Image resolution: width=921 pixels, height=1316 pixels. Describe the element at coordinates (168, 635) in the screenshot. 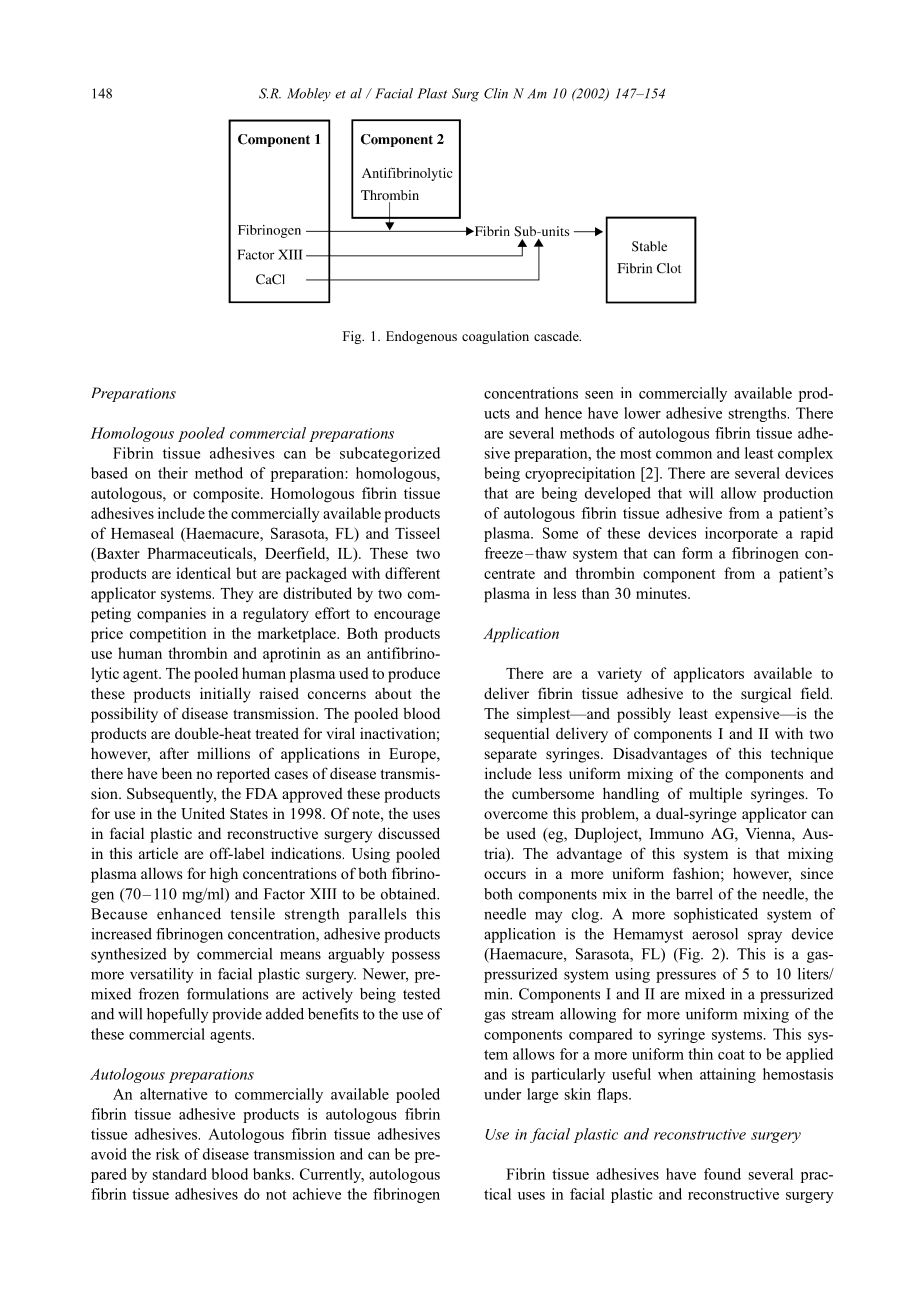

I see `competition` at that location.
